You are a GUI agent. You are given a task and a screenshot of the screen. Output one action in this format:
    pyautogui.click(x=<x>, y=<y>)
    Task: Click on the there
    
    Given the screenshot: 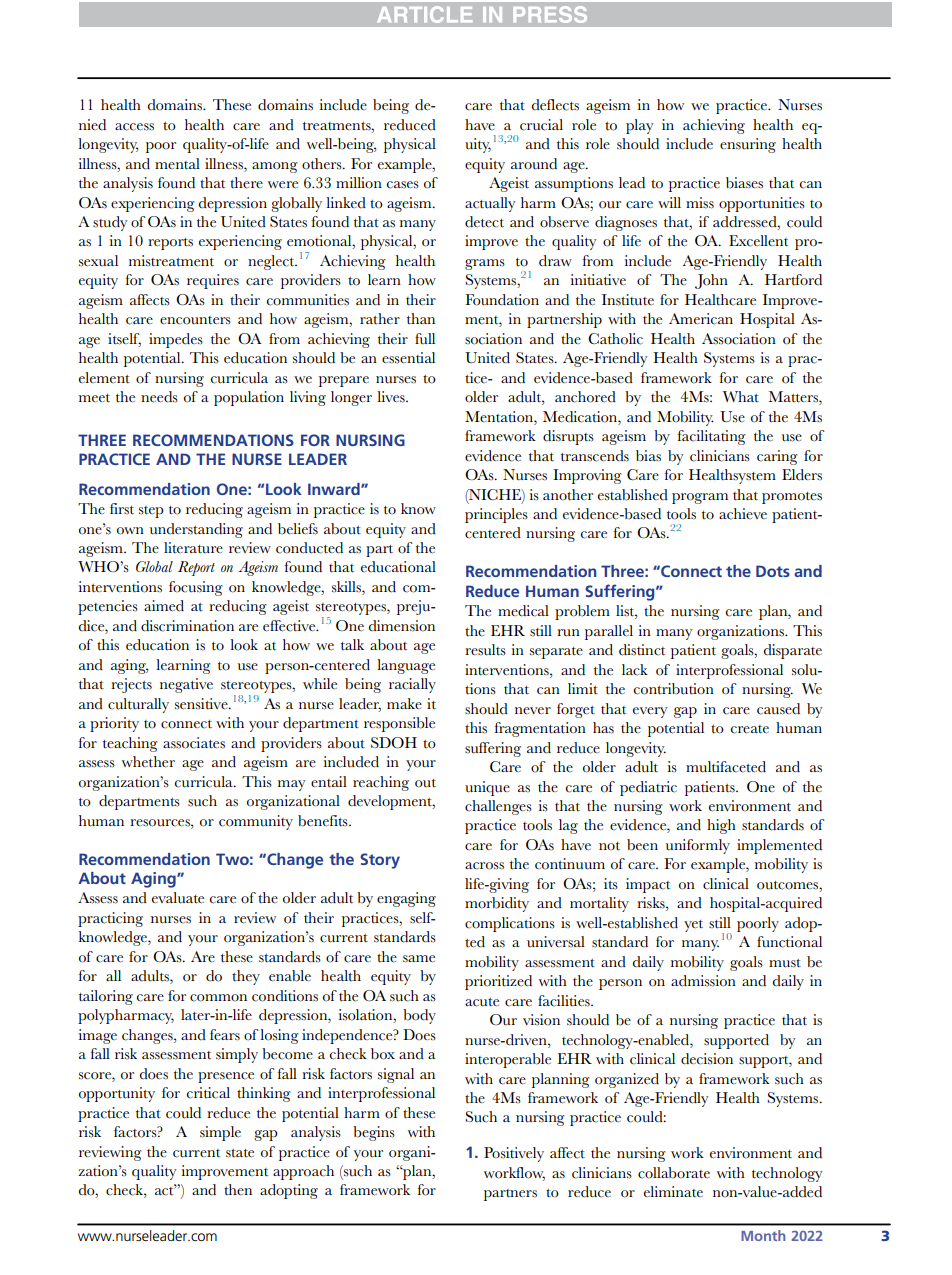 What is the action you would take?
    pyautogui.click(x=246, y=182)
